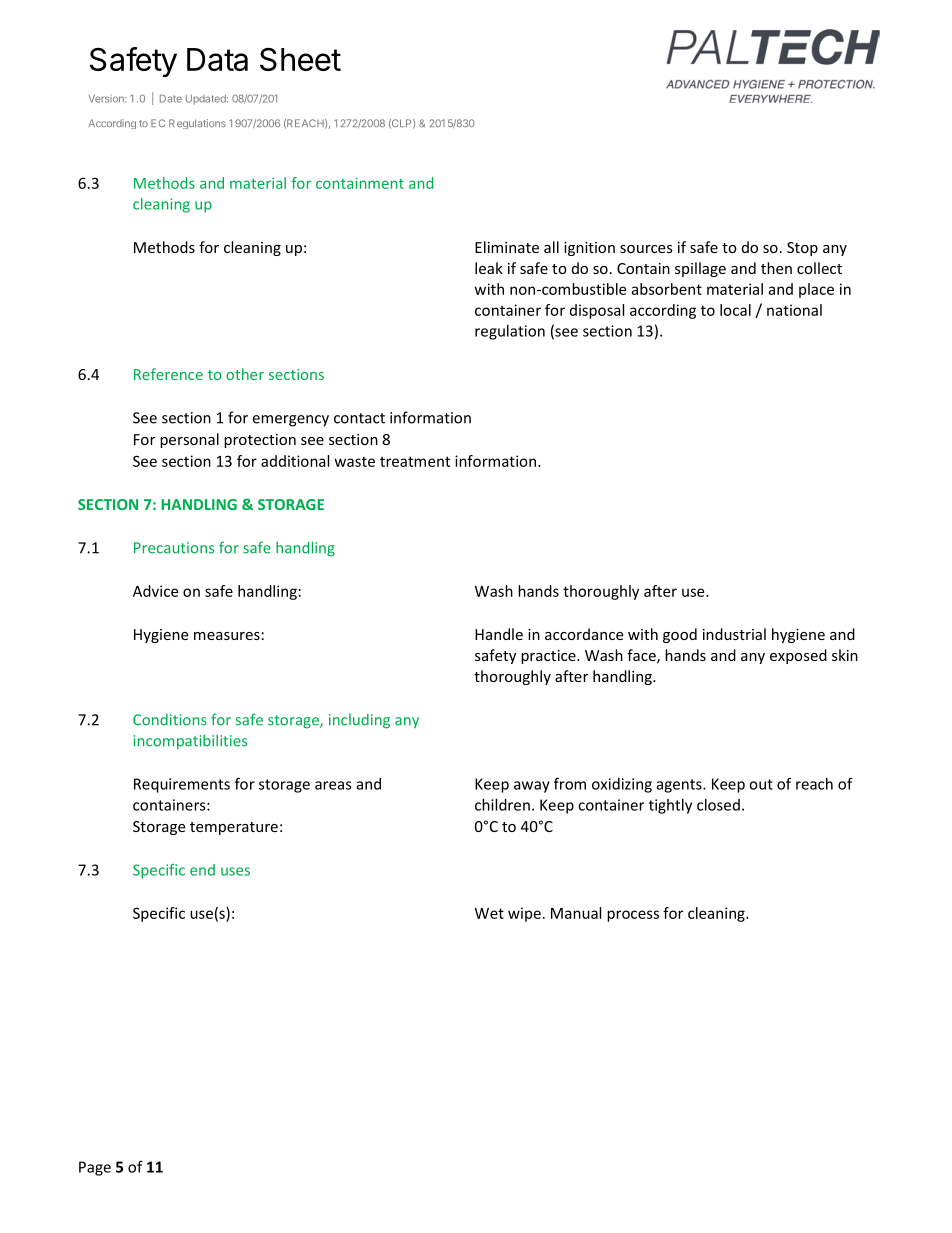 Image resolution: width=952 pixels, height=1233 pixels. What do you see at coordinates (155, 591) in the screenshot?
I see `Advice` at bounding box center [155, 591].
